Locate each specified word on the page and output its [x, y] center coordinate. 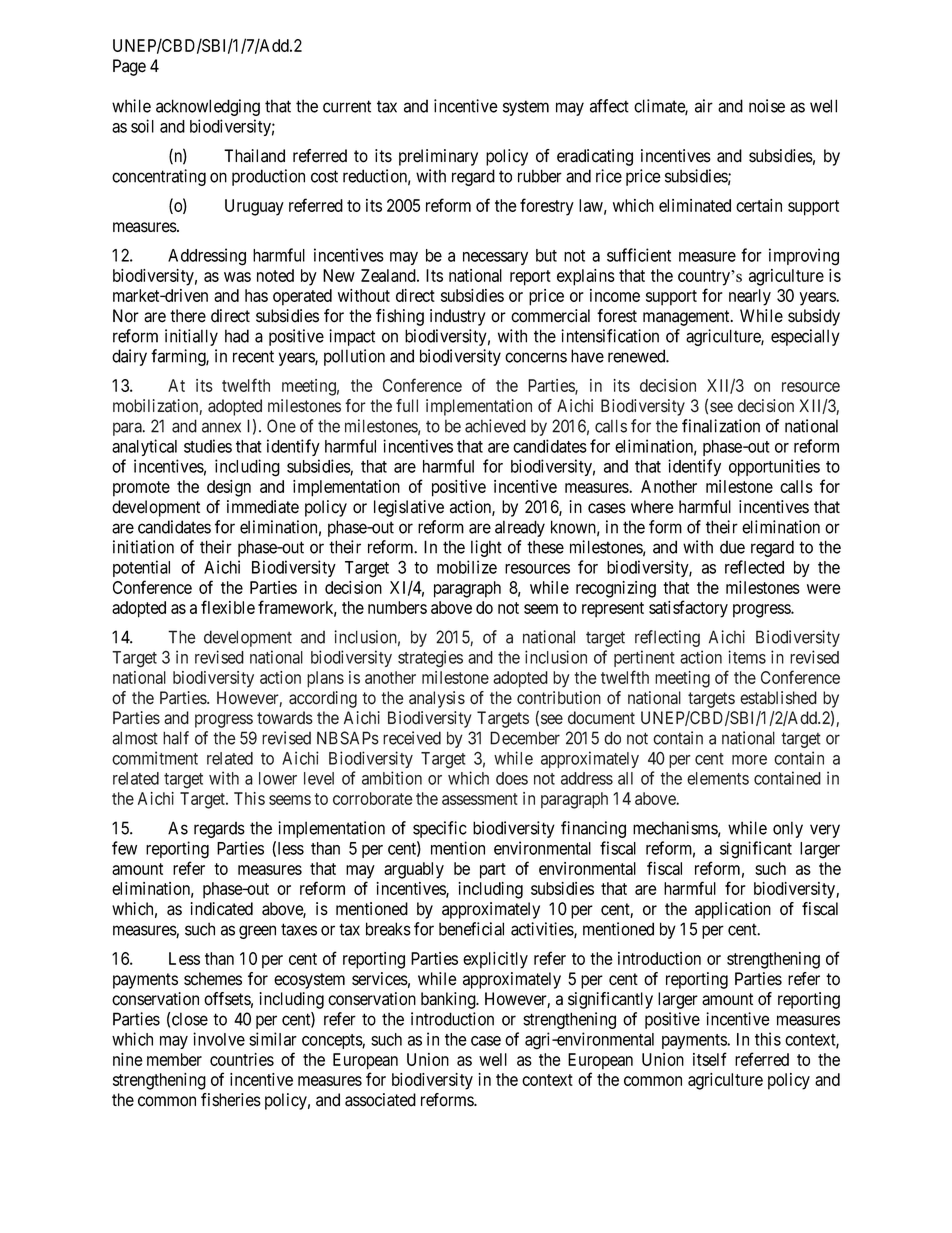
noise [767, 106]
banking [449, 1000]
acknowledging [208, 107]
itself [710, 1059]
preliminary [438, 157]
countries [242, 1059]
